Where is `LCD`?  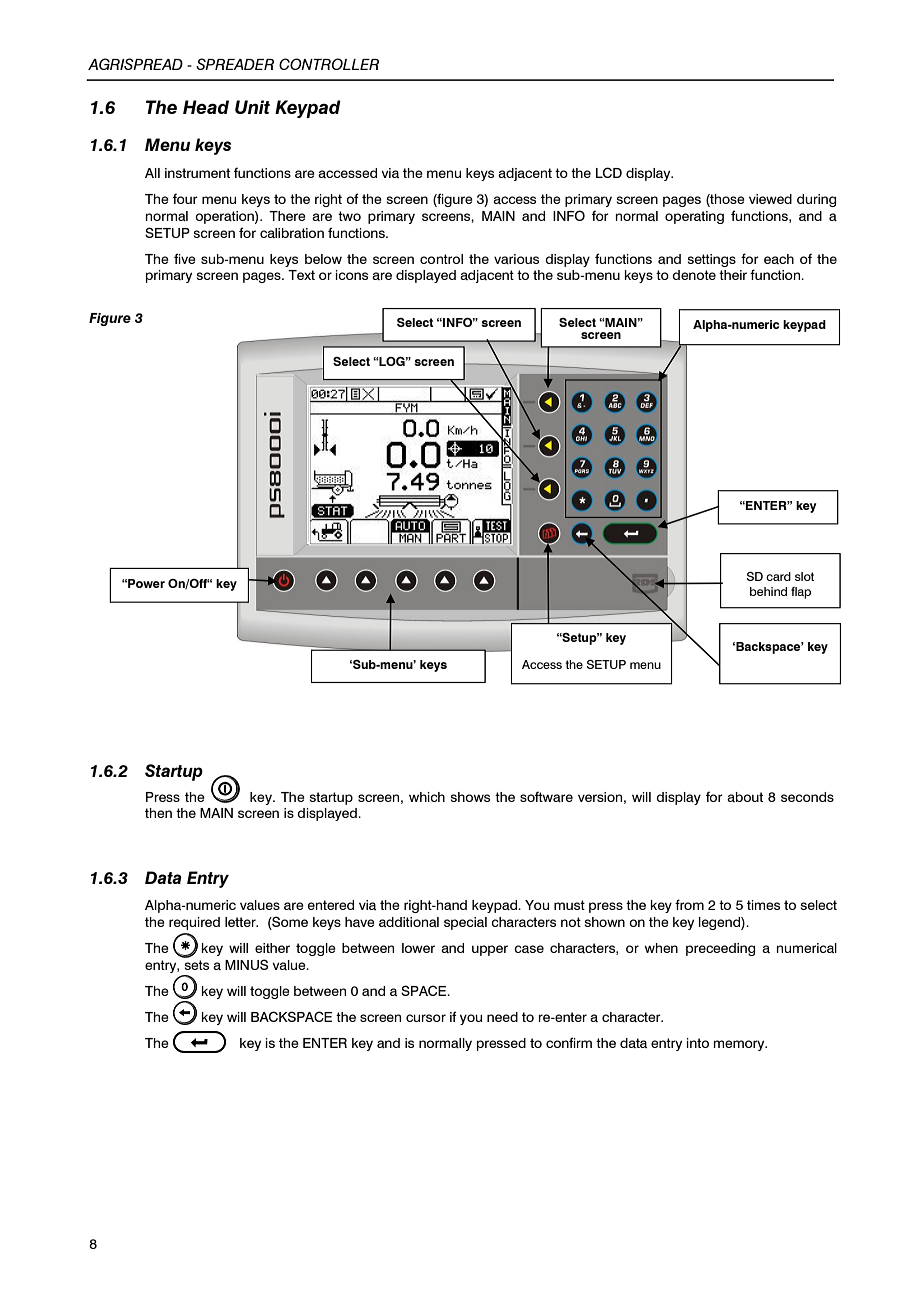 LCD is located at coordinates (609, 172).
